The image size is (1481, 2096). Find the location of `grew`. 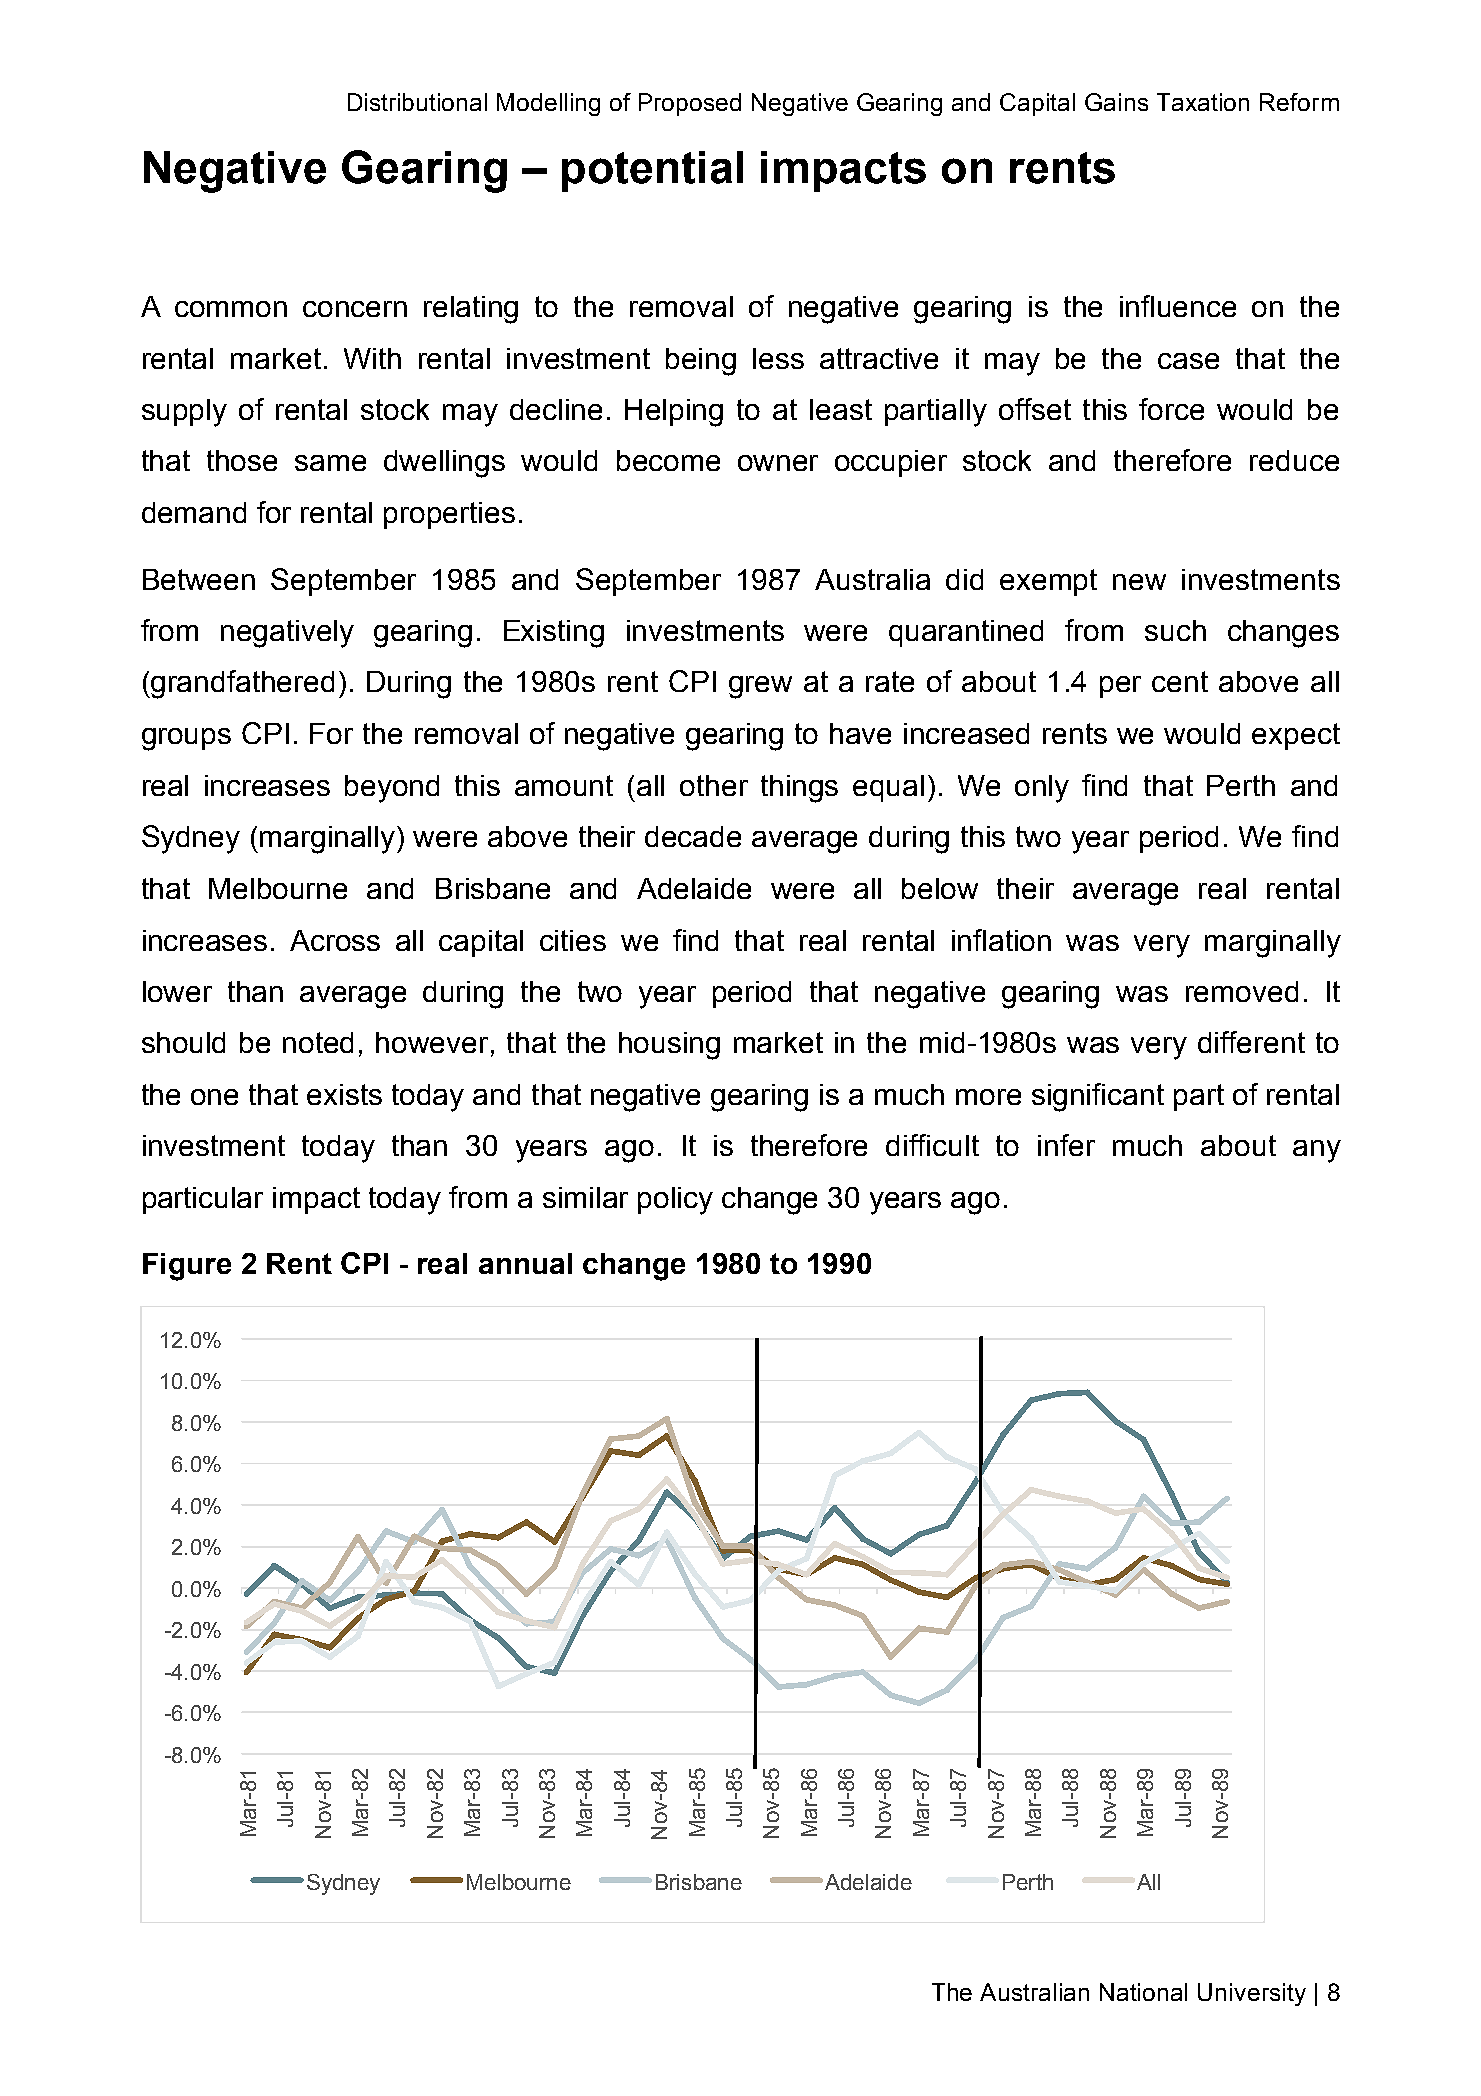

grew is located at coordinates (760, 687).
